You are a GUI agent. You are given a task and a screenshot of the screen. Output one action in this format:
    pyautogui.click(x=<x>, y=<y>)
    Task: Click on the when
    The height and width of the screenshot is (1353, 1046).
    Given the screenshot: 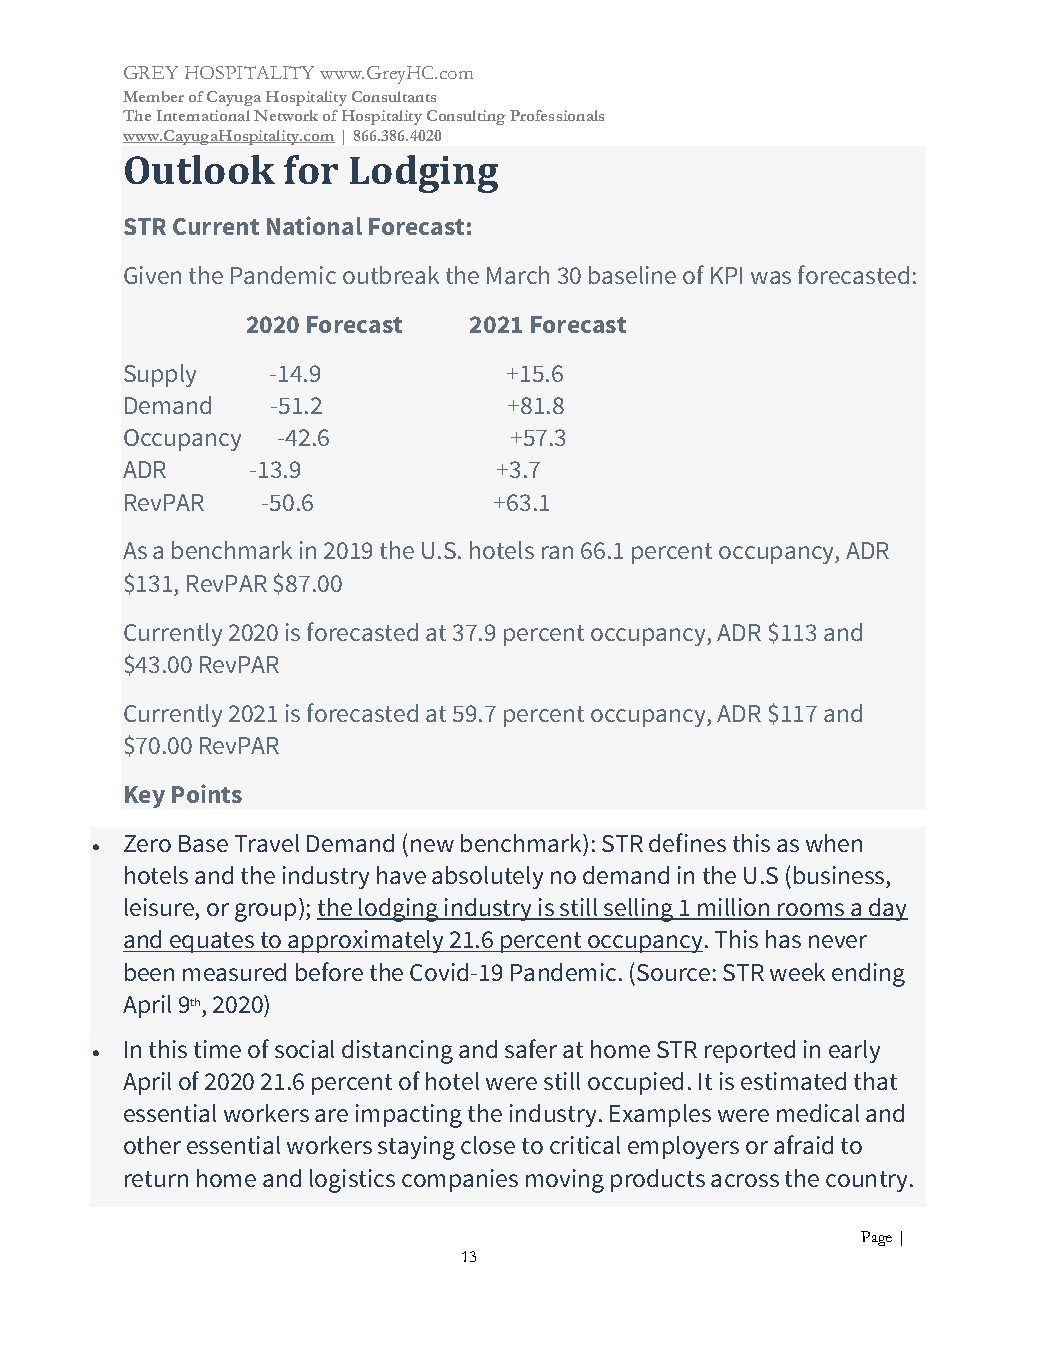 What is the action you would take?
    pyautogui.click(x=834, y=843)
